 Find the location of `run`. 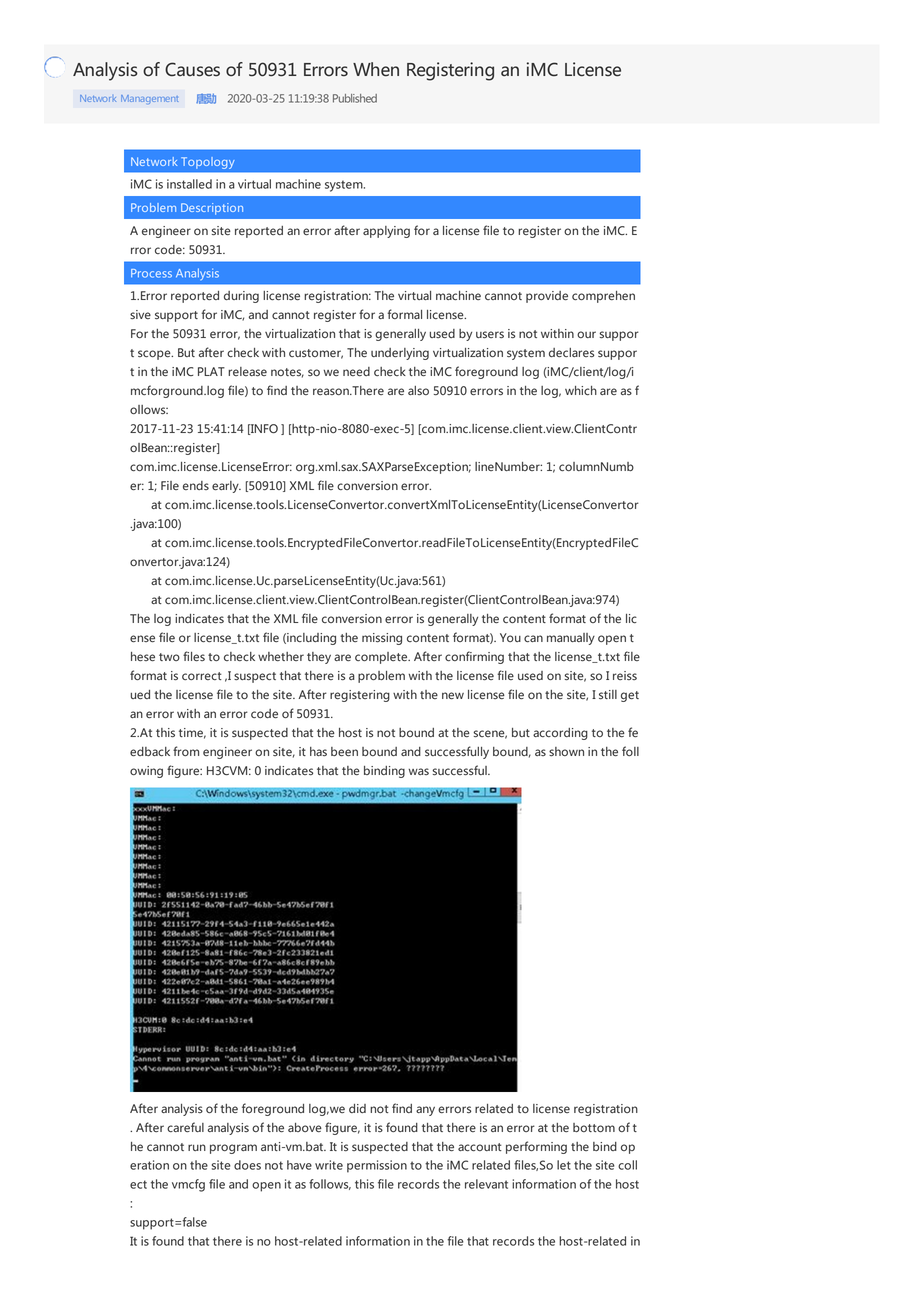

run is located at coordinates (197, 1147).
